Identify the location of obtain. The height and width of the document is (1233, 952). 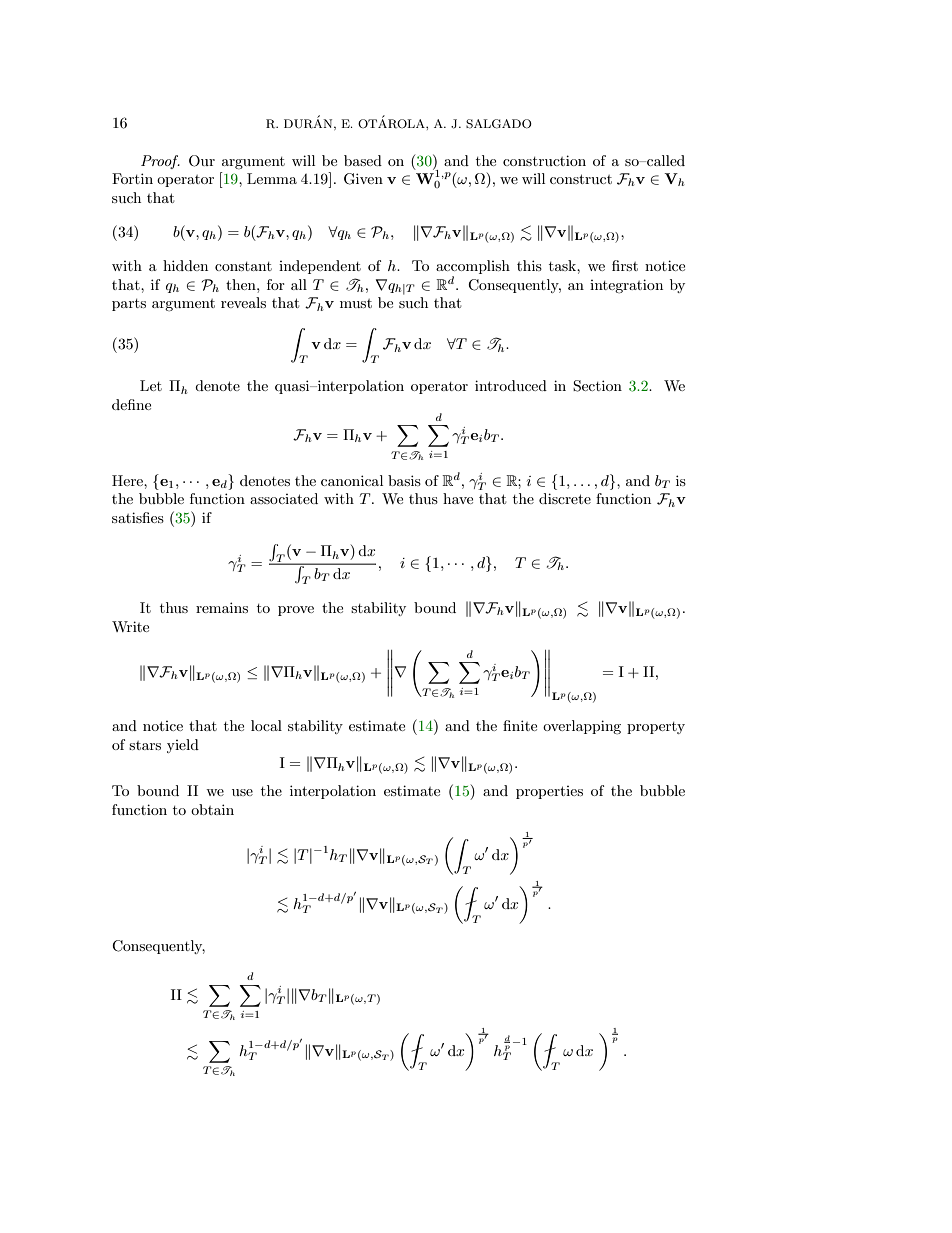
(212, 809).
